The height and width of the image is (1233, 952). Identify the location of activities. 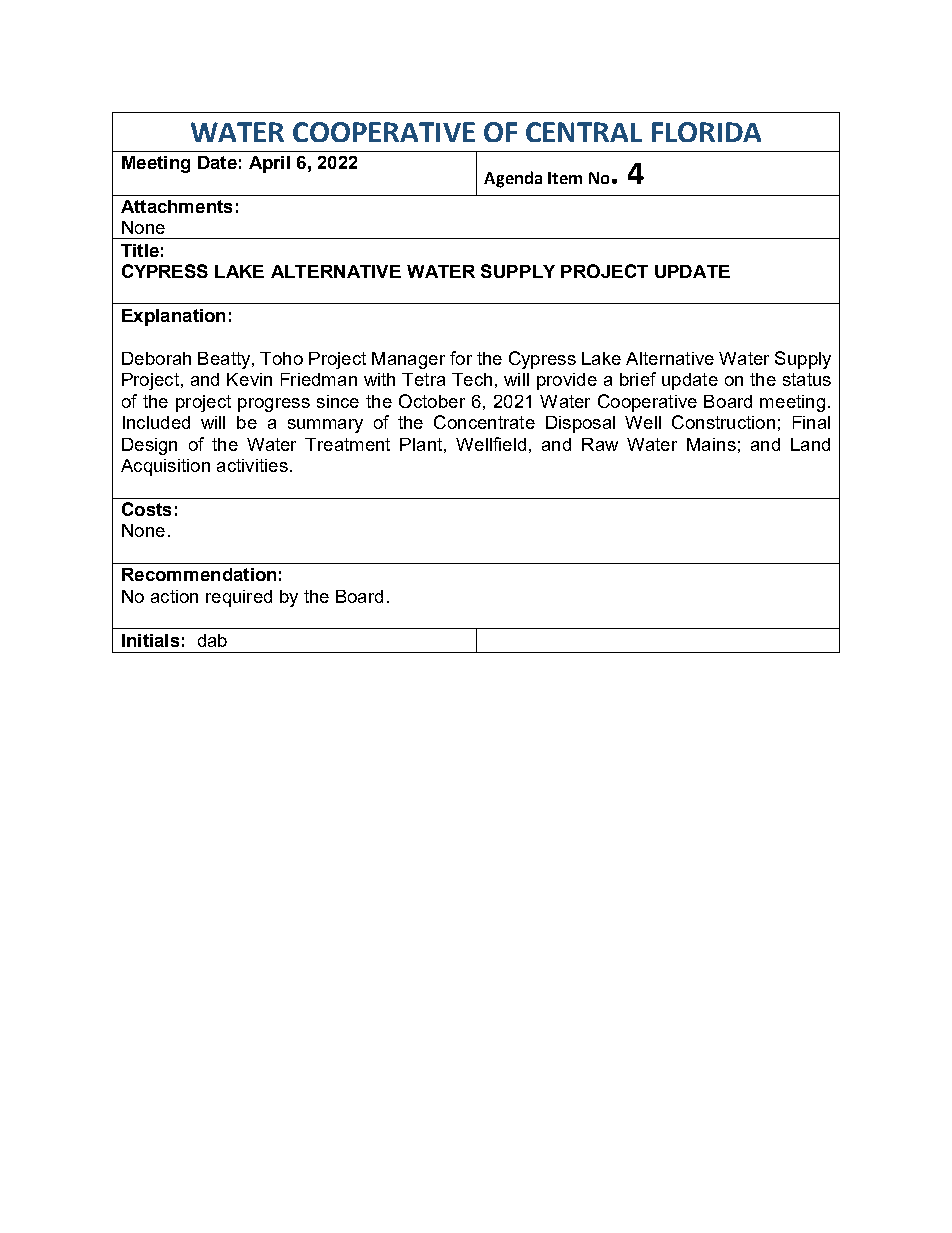
(252, 465).
